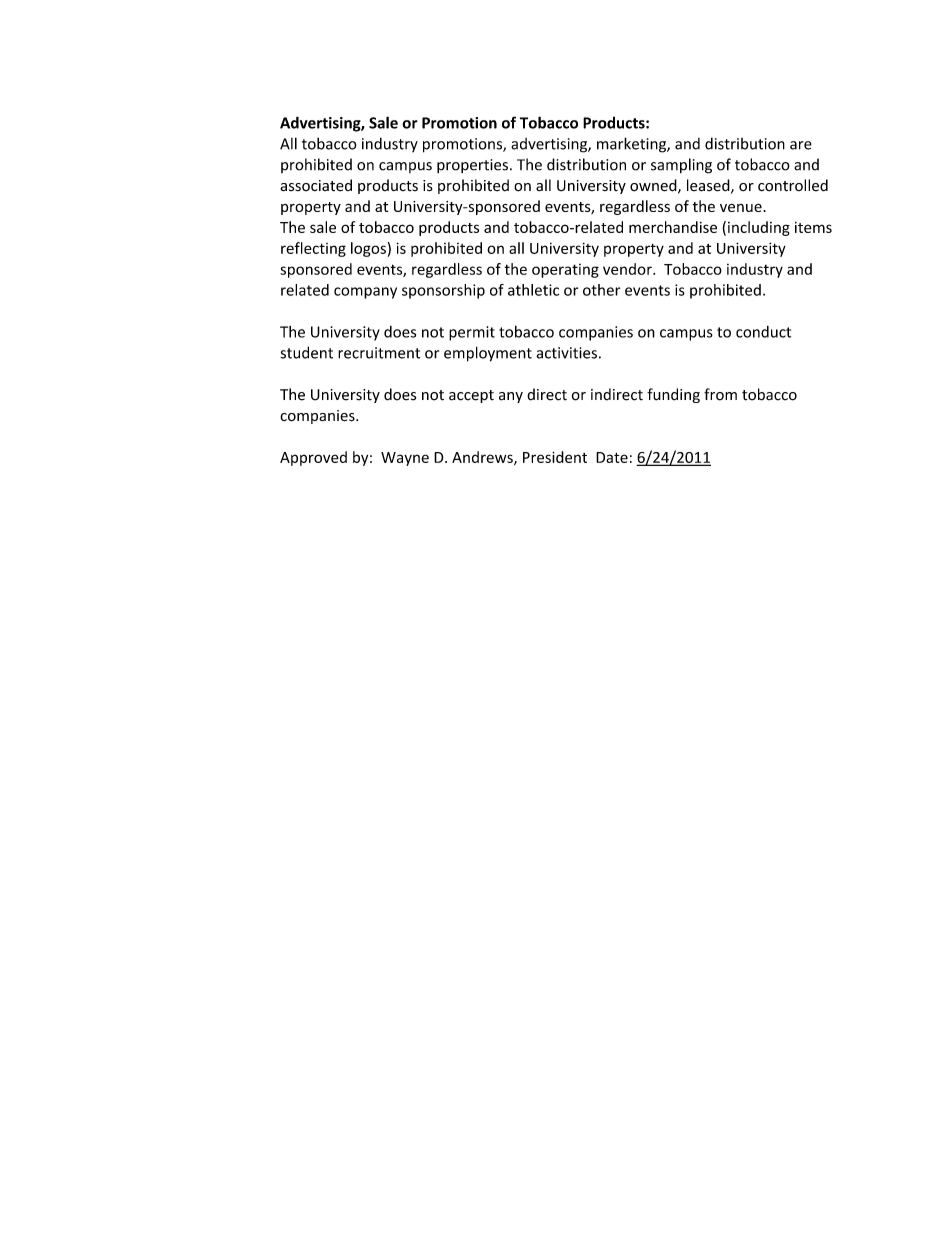  I want to click on conduct, so click(763, 332).
